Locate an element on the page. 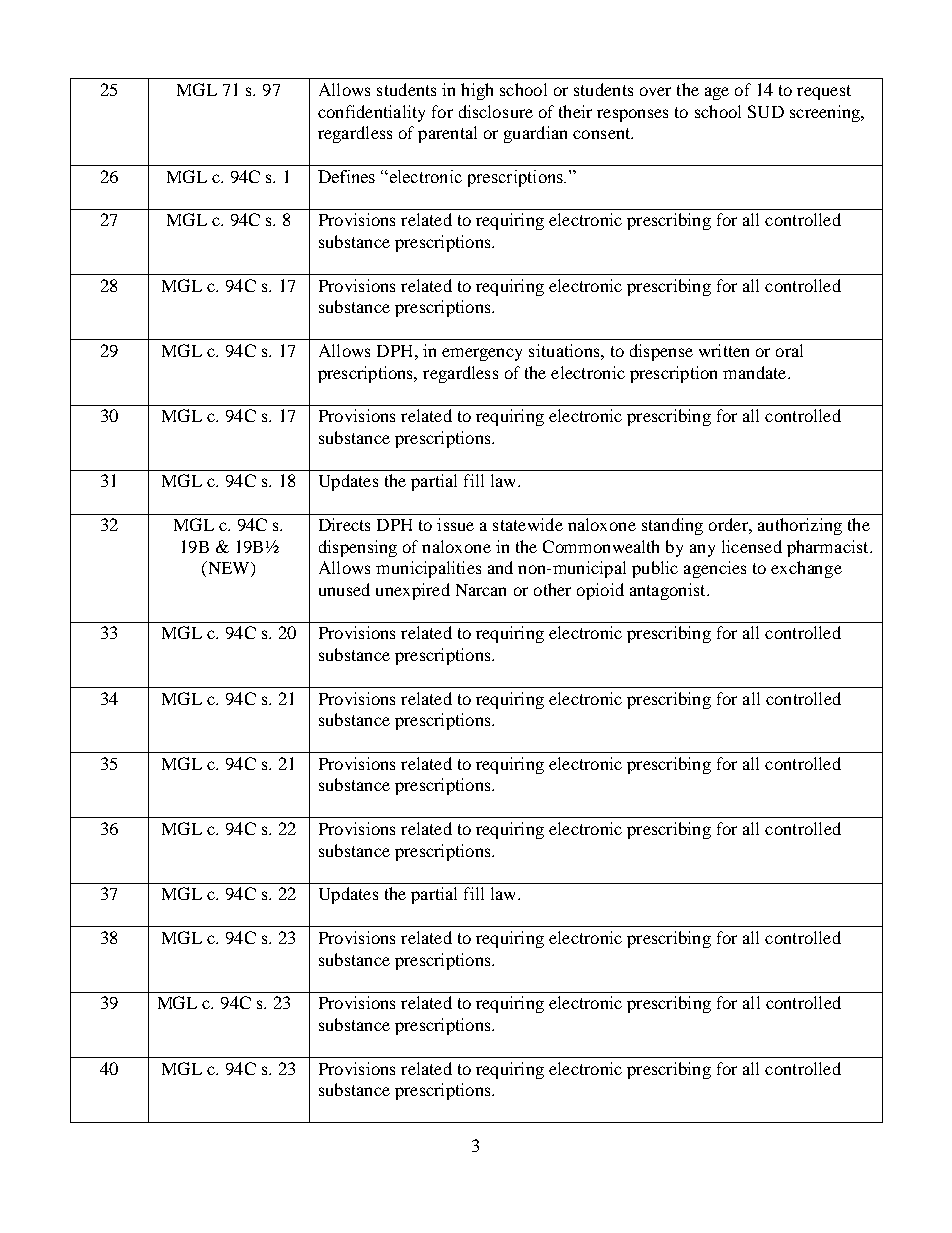 This document has width=952, height=1233. oral is located at coordinates (789, 350).
